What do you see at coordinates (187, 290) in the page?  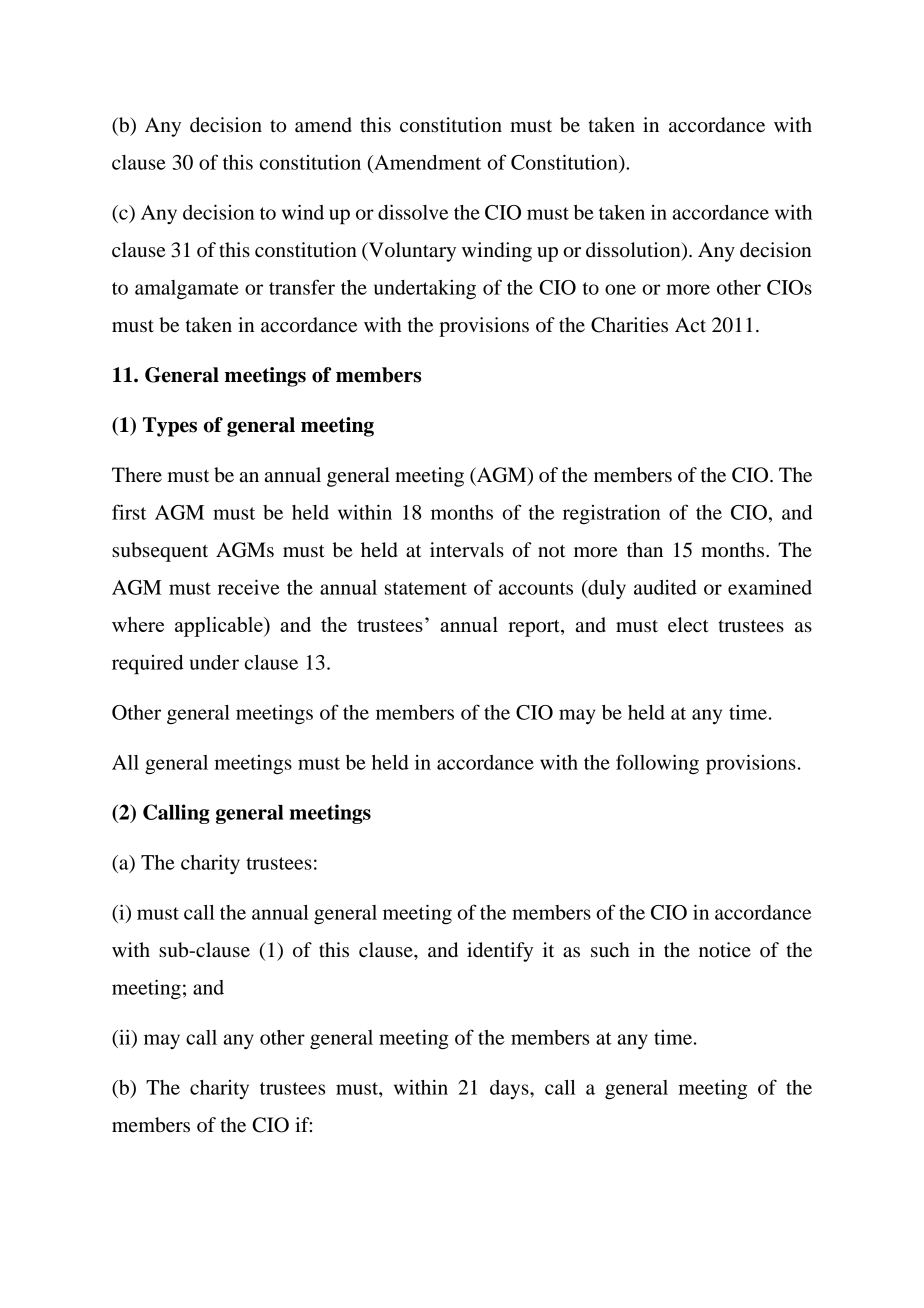 I see `amalgamate` at bounding box center [187, 290].
